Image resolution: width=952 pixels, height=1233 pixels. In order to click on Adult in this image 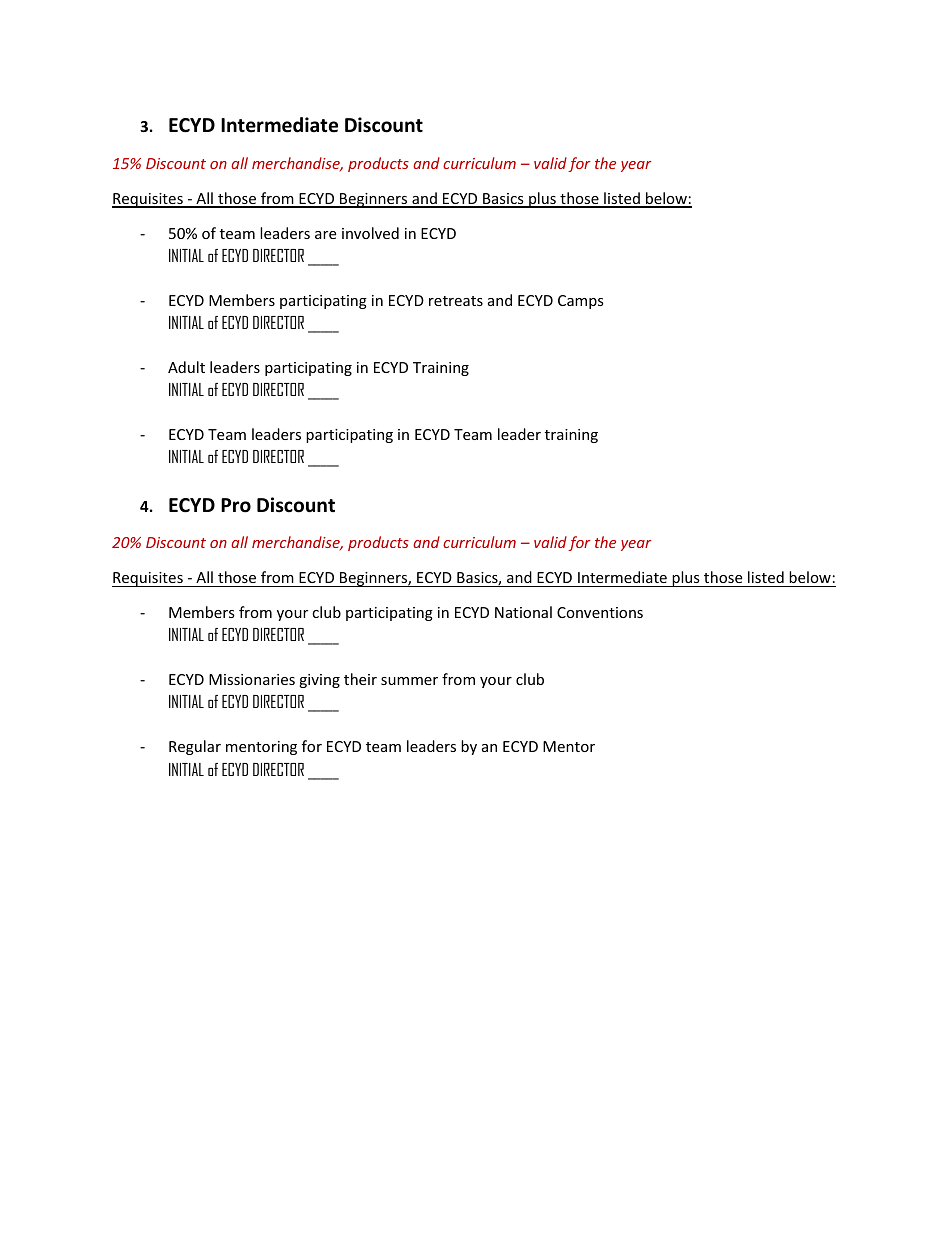, I will do `click(186, 367)`.
